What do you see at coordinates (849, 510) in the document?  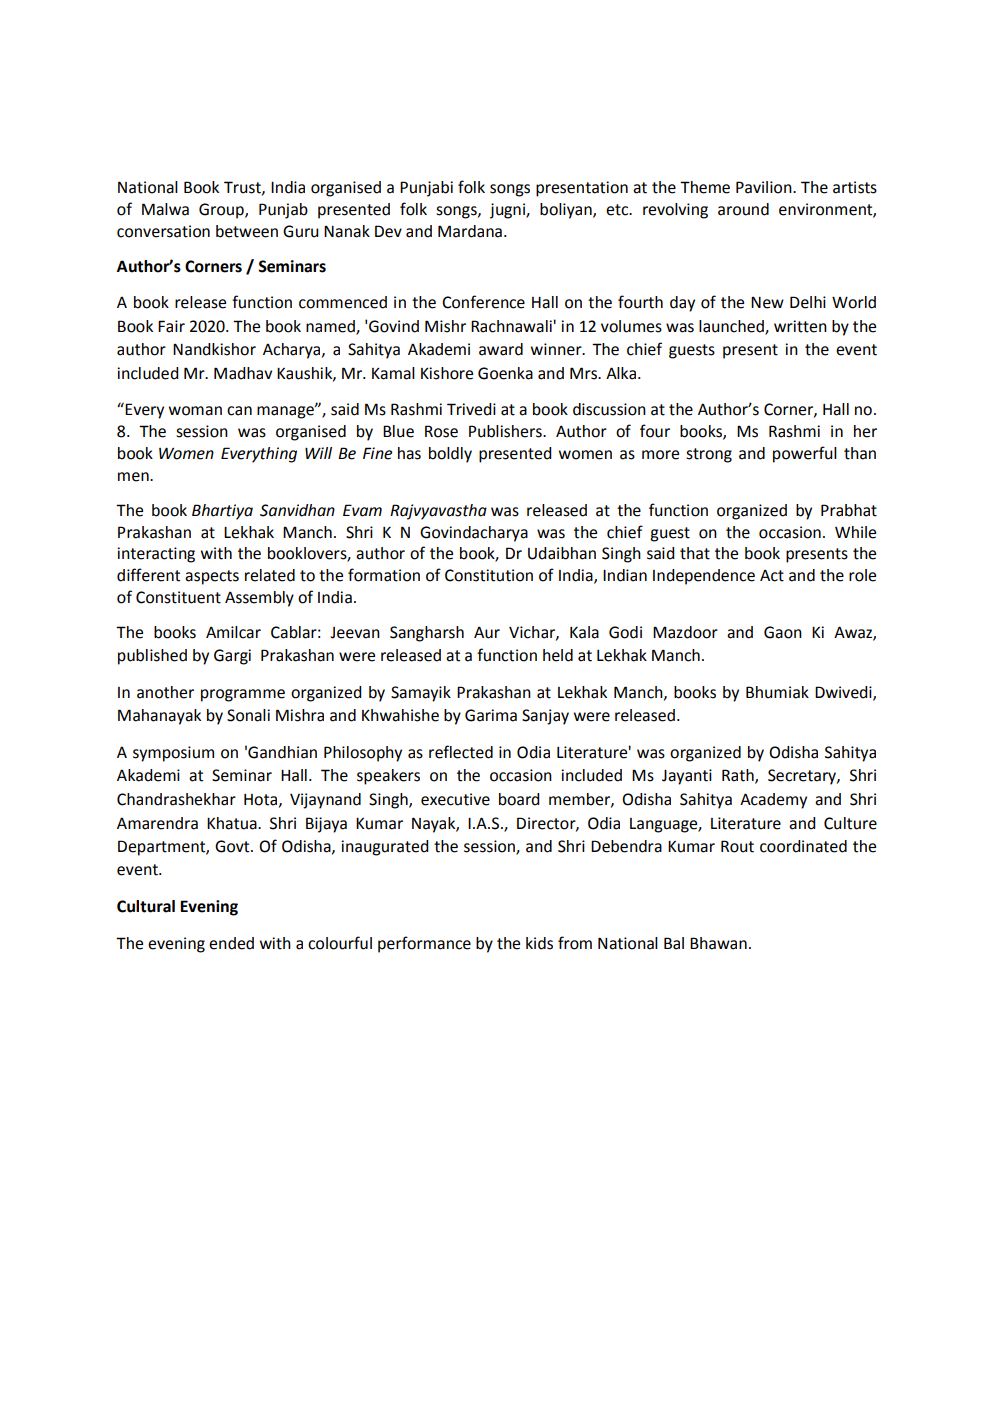 I see `Prabhat` at bounding box center [849, 510].
